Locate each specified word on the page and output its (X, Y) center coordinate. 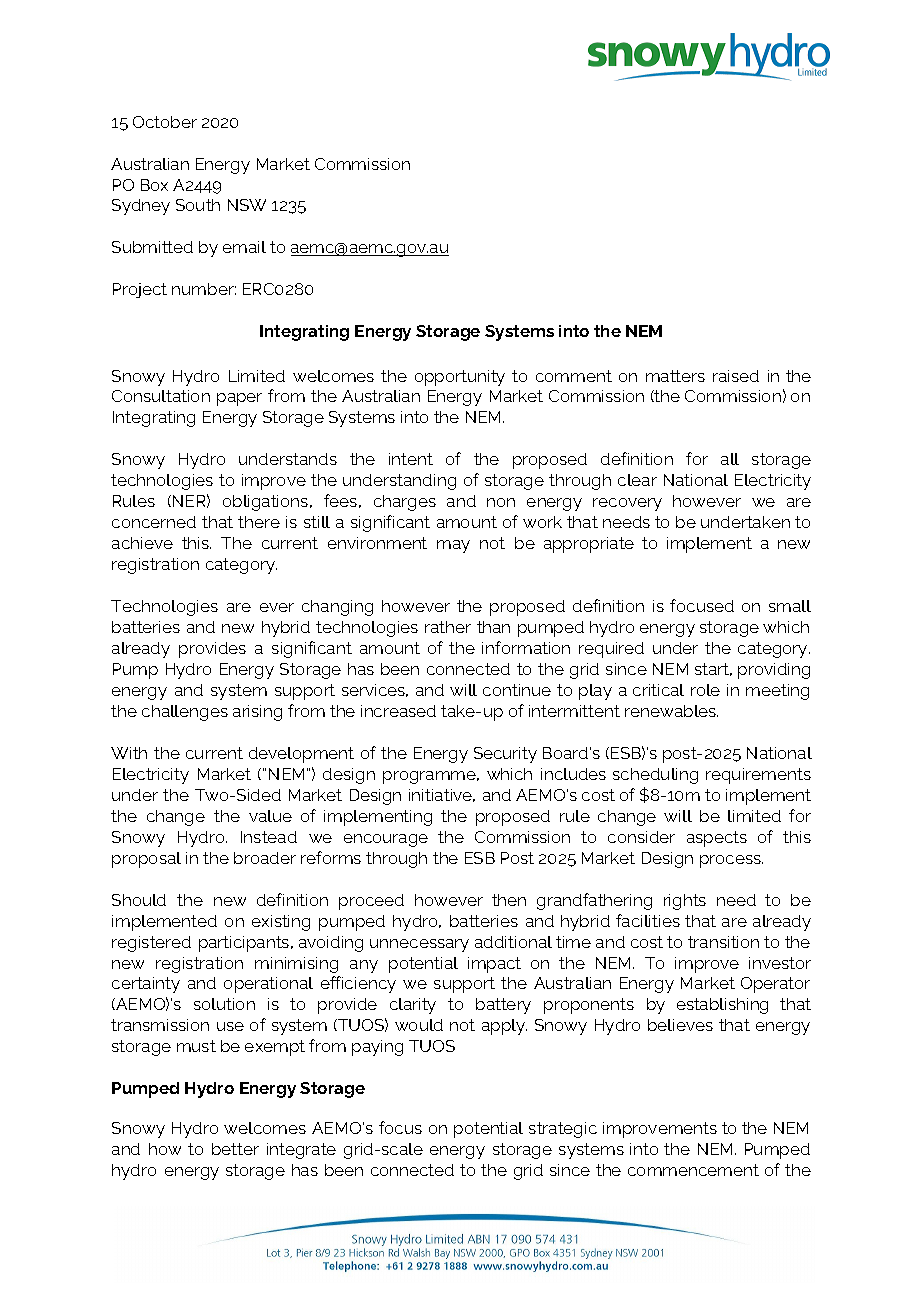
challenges (185, 713)
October (165, 122)
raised (736, 376)
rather (448, 627)
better (235, 1149)
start (713, 669)
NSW (247, 205)
